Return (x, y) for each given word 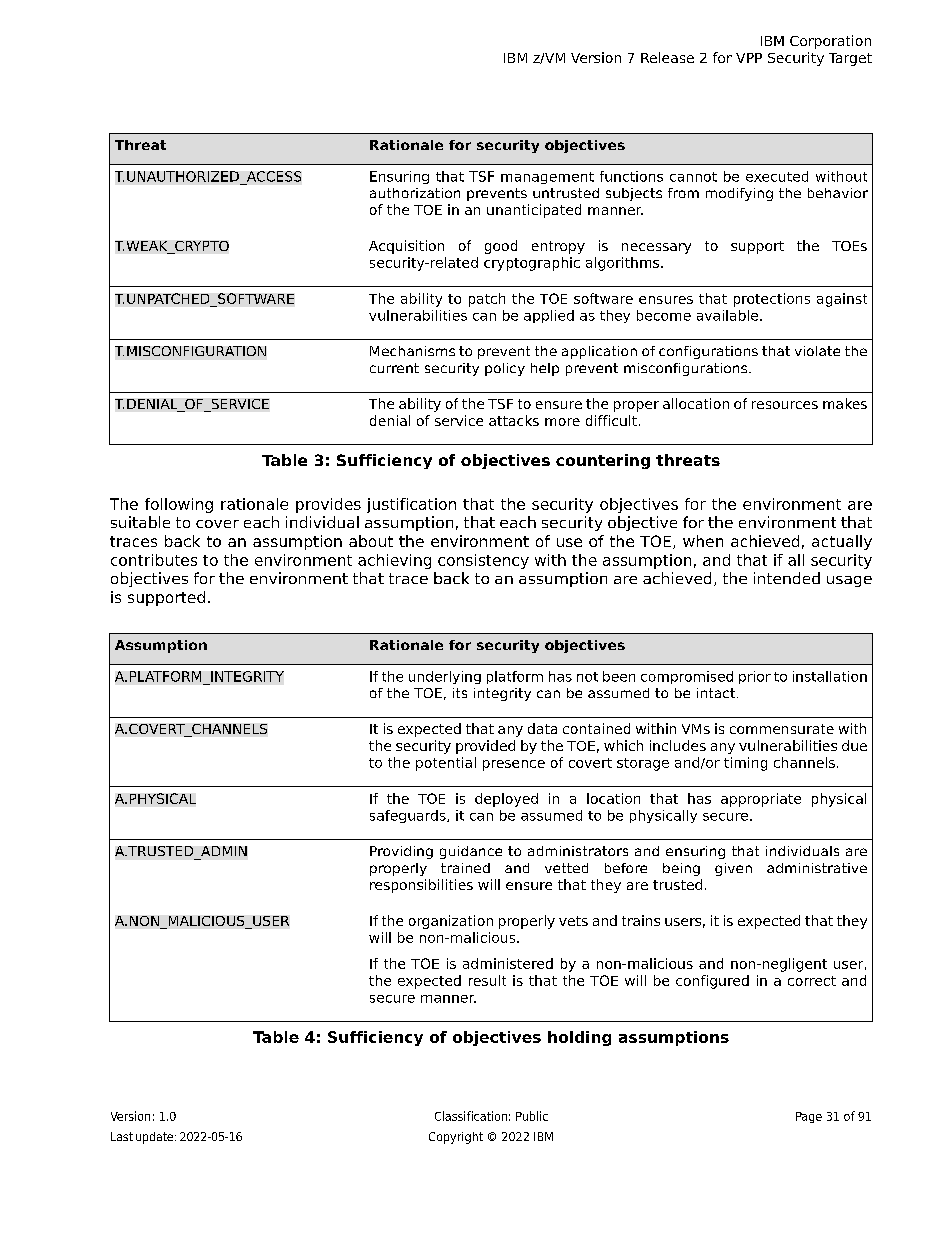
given (733, 869)
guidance (471, 852)
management (547, 178)
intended (787, 578)
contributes (154, 560)
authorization (415, 193)
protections (772, 300)
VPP (749, 58)
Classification (471, 1116)
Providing (401, 852)
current (394, 368)
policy (505, 369)
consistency (483, 561)
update (154, 1138)
